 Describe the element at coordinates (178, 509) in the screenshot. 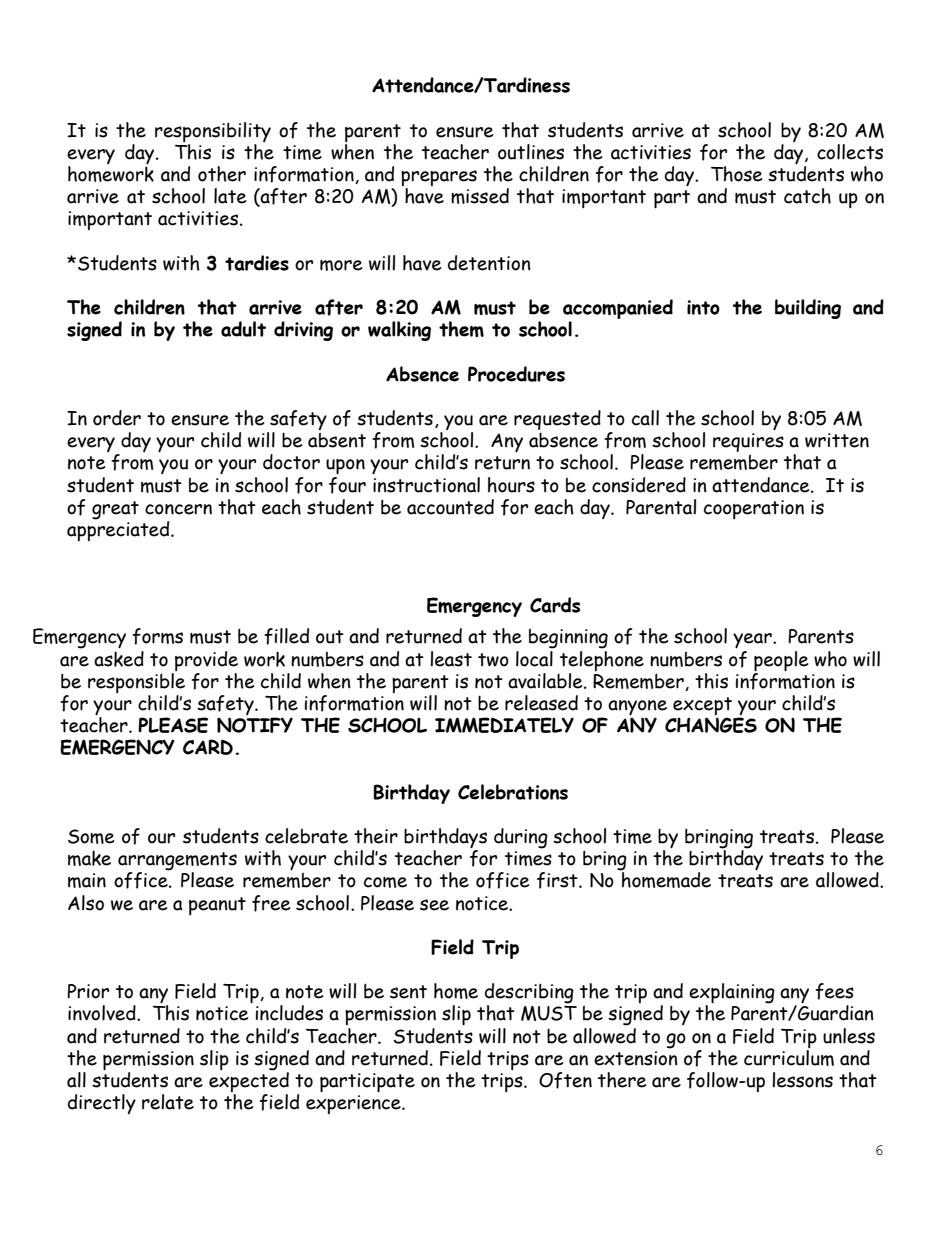

I see `concern` at that location.
